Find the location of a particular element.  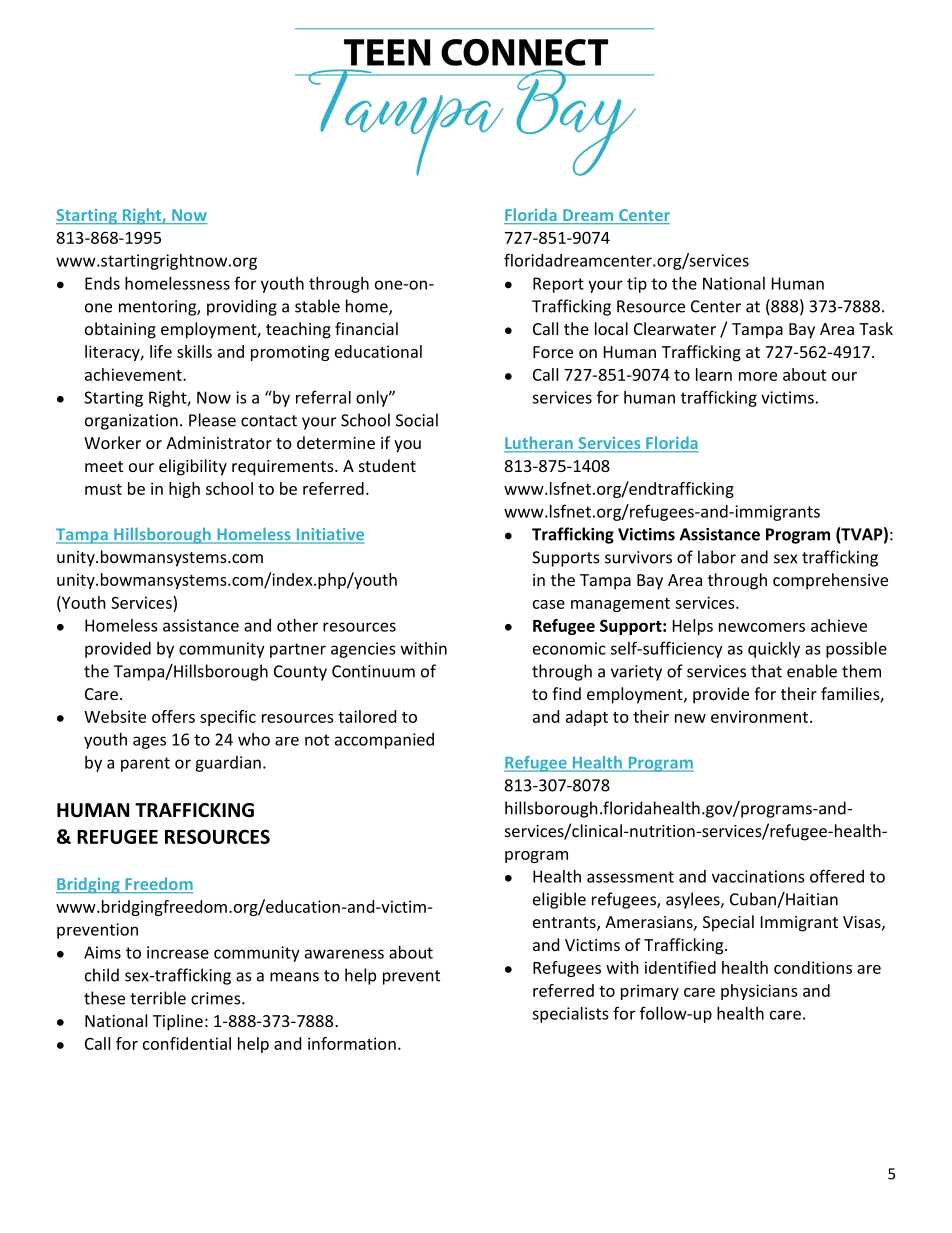

eligible is located at coordinates (559, 900).
